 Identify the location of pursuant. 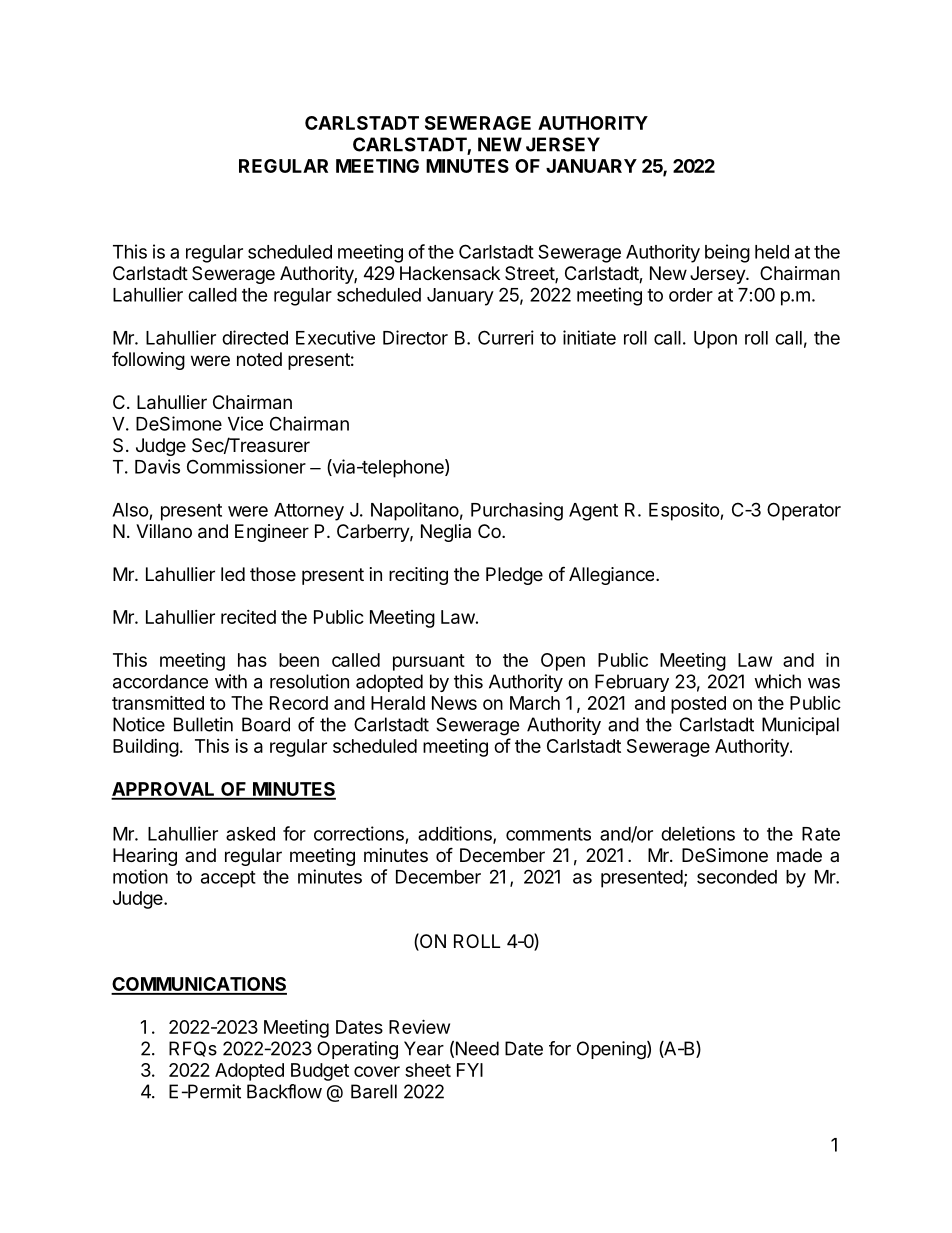
(429, 662).
